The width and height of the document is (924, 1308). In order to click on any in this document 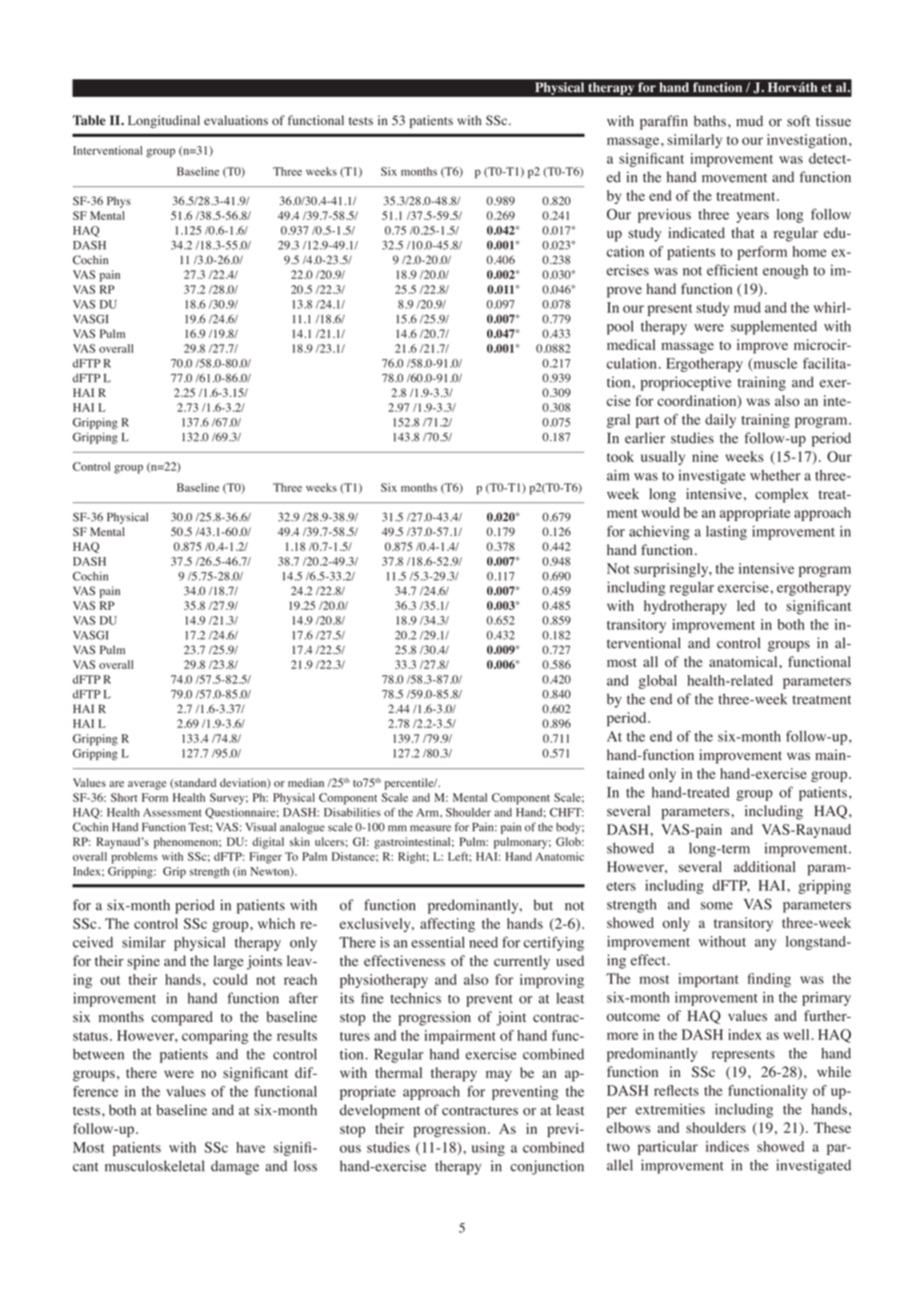, I will do `click(765, 944)`.
